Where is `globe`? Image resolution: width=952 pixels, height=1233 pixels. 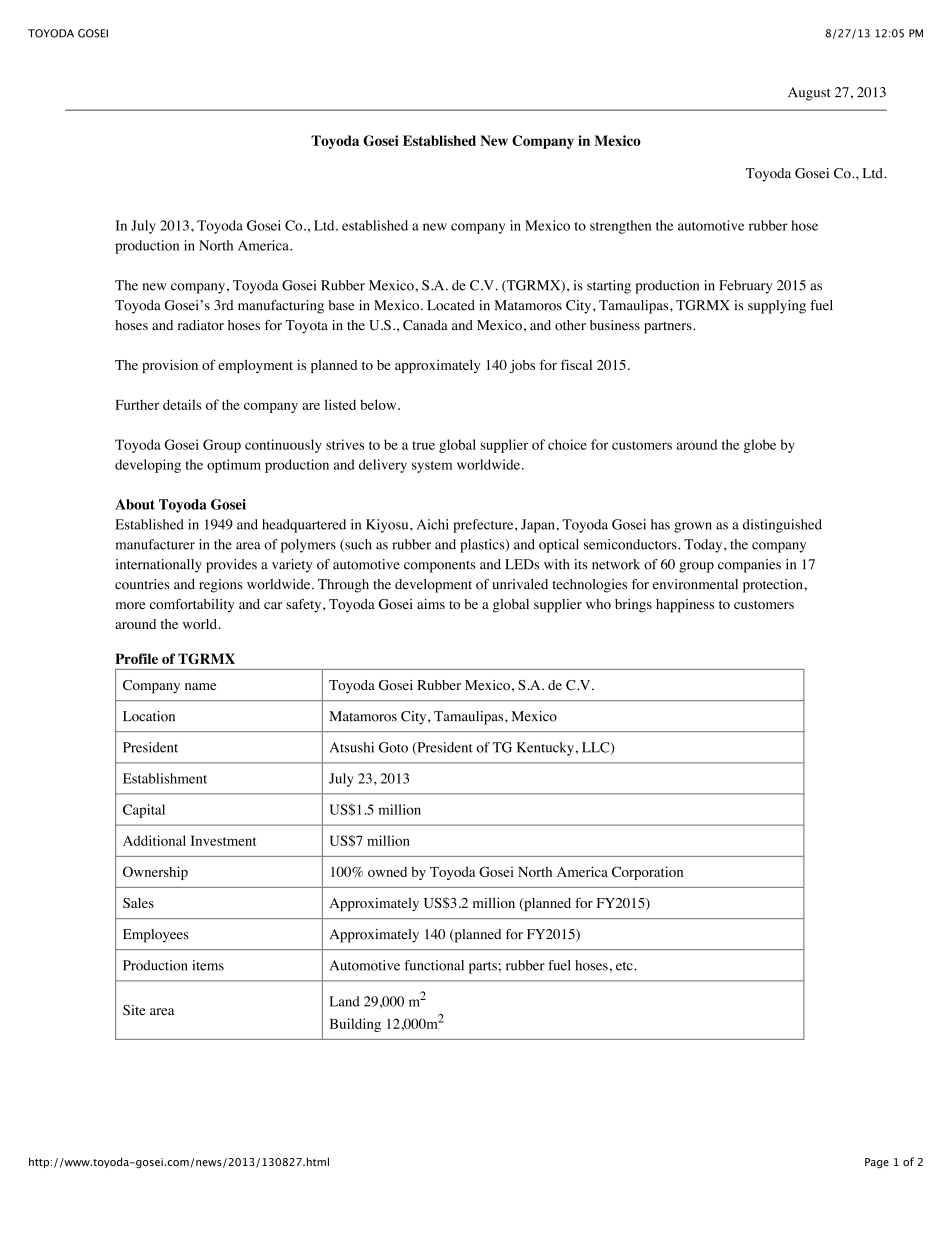
globe is located at coordinates (760, 446).
